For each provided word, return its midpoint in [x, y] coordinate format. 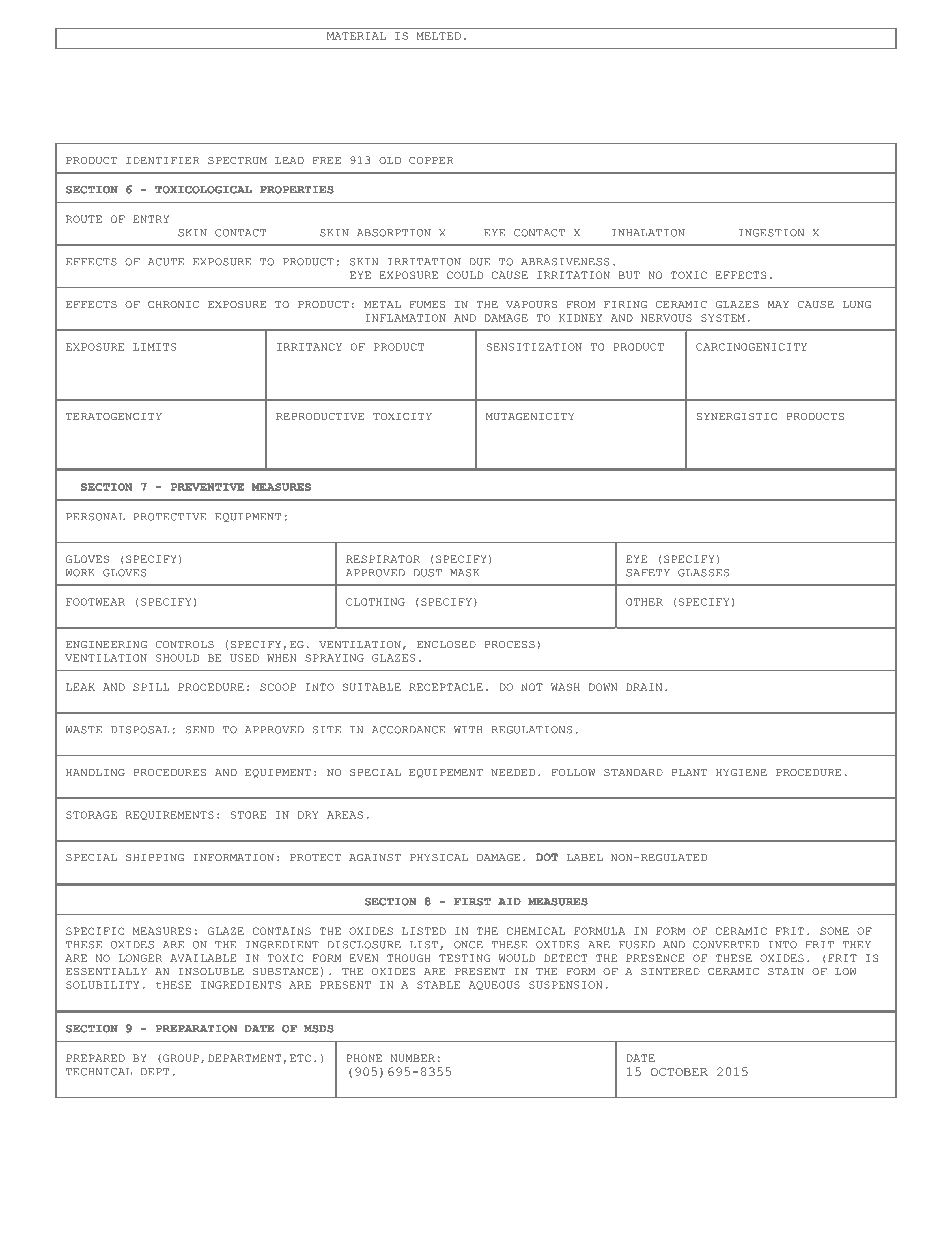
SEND [200, 730]
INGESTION [771, 233]
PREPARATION [196, 1029]
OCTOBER [679, 1072]
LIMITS [155, 347]
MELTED [439, 36]
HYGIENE [741, 772]
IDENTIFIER [163, 160]
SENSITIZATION [534, 347]
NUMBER [413, 1058]
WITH [468, 730]
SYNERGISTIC [737, 416]
